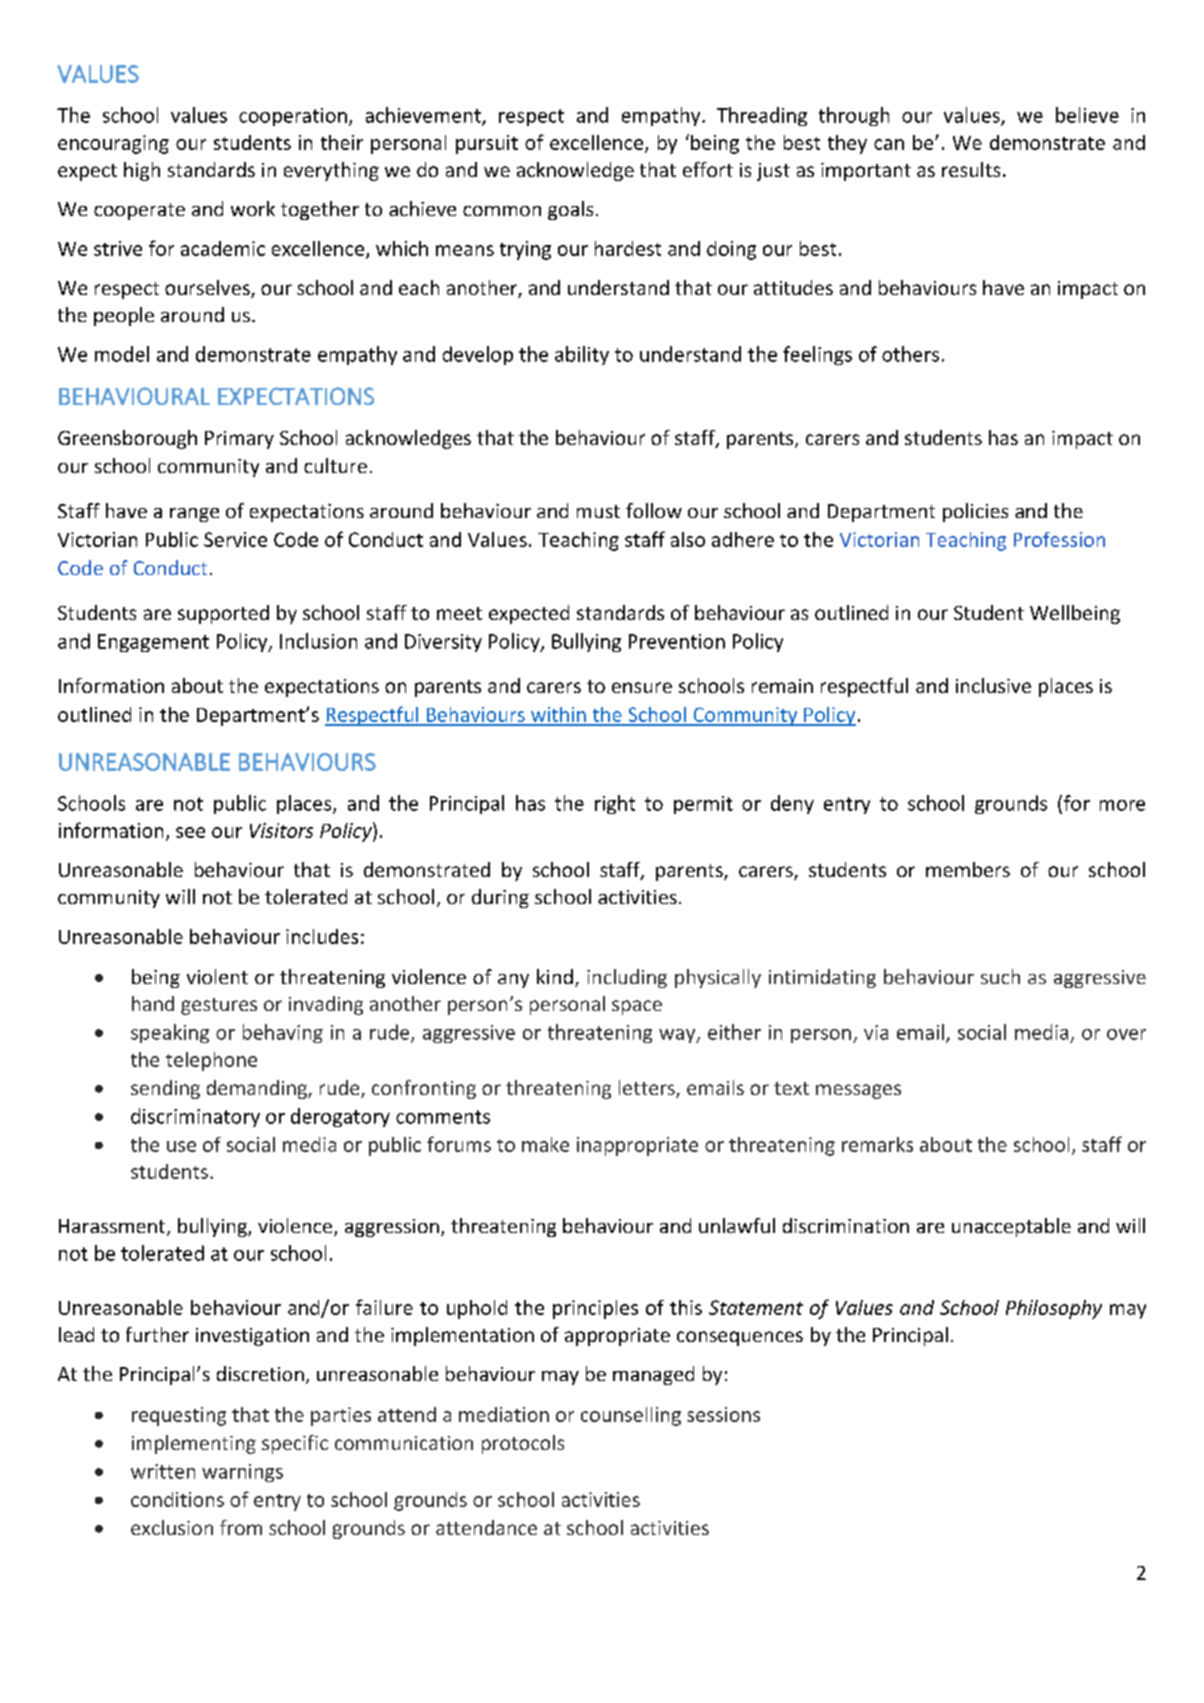  I want to click on Philosophy, so click(1054, 1309).
